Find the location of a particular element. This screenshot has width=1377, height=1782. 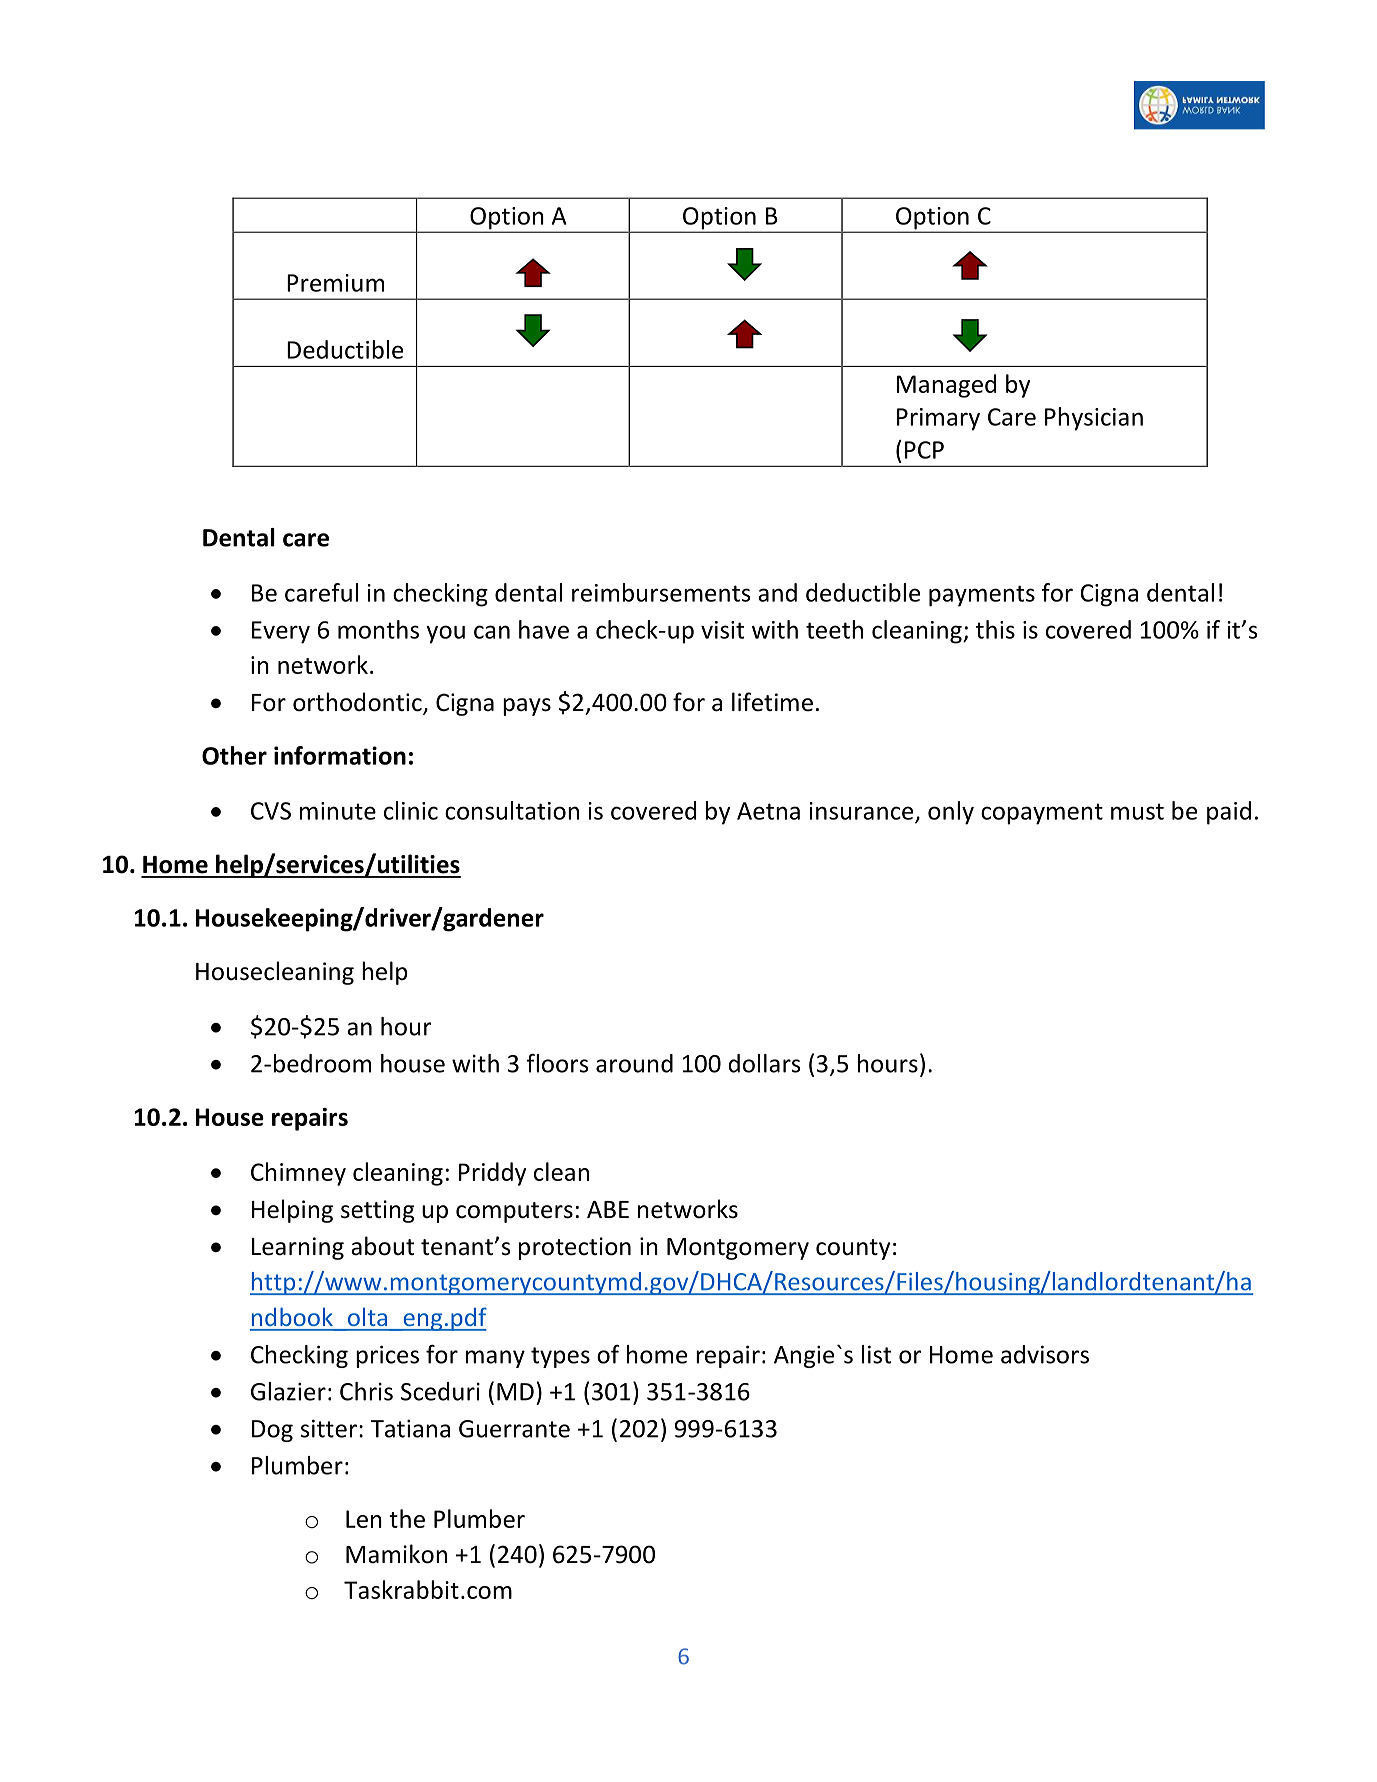

list is located at coordinates (876, 1354).
